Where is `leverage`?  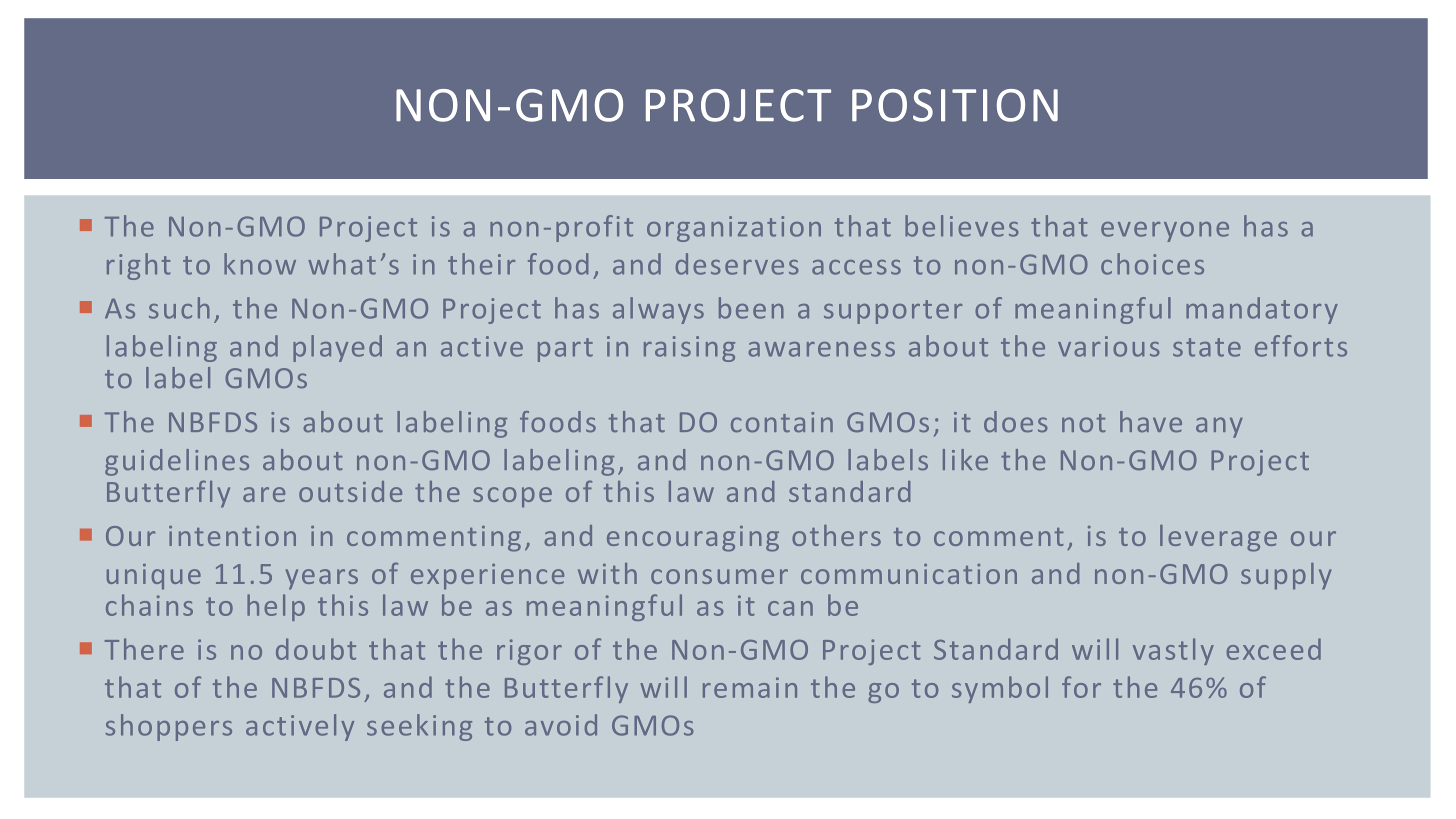 leverage is located at coordinates (1218, 538).
